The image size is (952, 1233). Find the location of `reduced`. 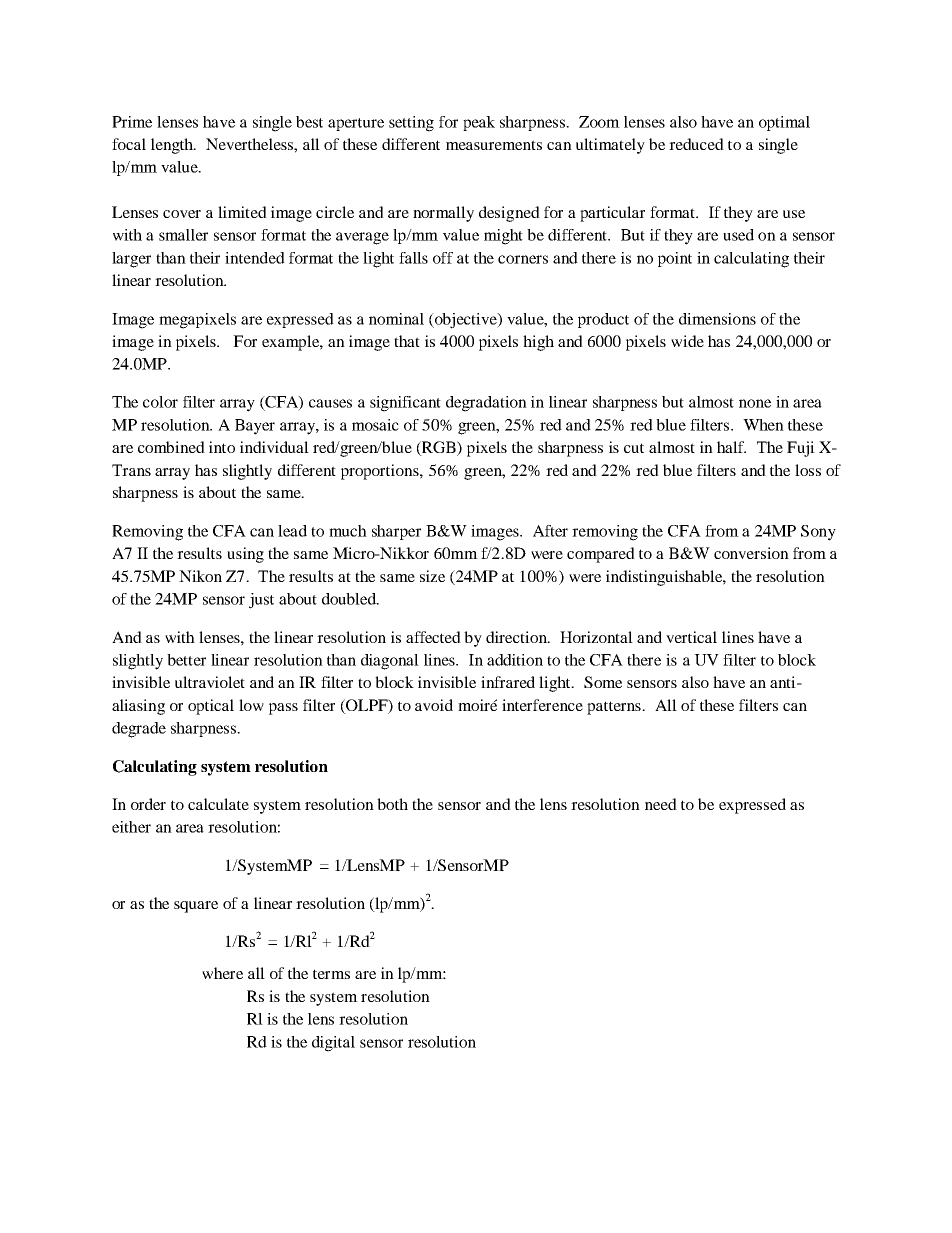

reduced is located at coordinates (696, 144).
